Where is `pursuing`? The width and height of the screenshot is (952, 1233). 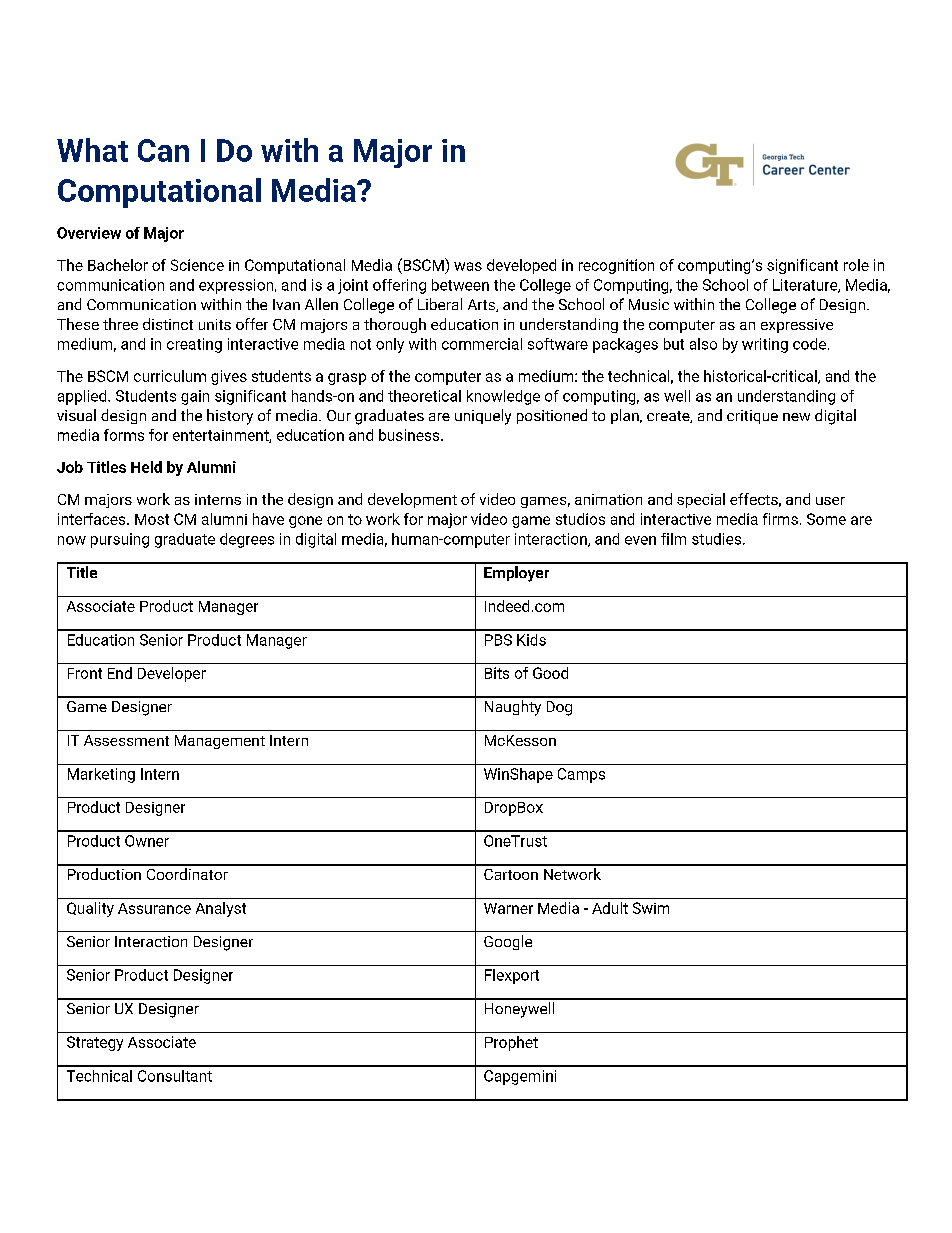 pursuing is located at coordinates (120, 540).
